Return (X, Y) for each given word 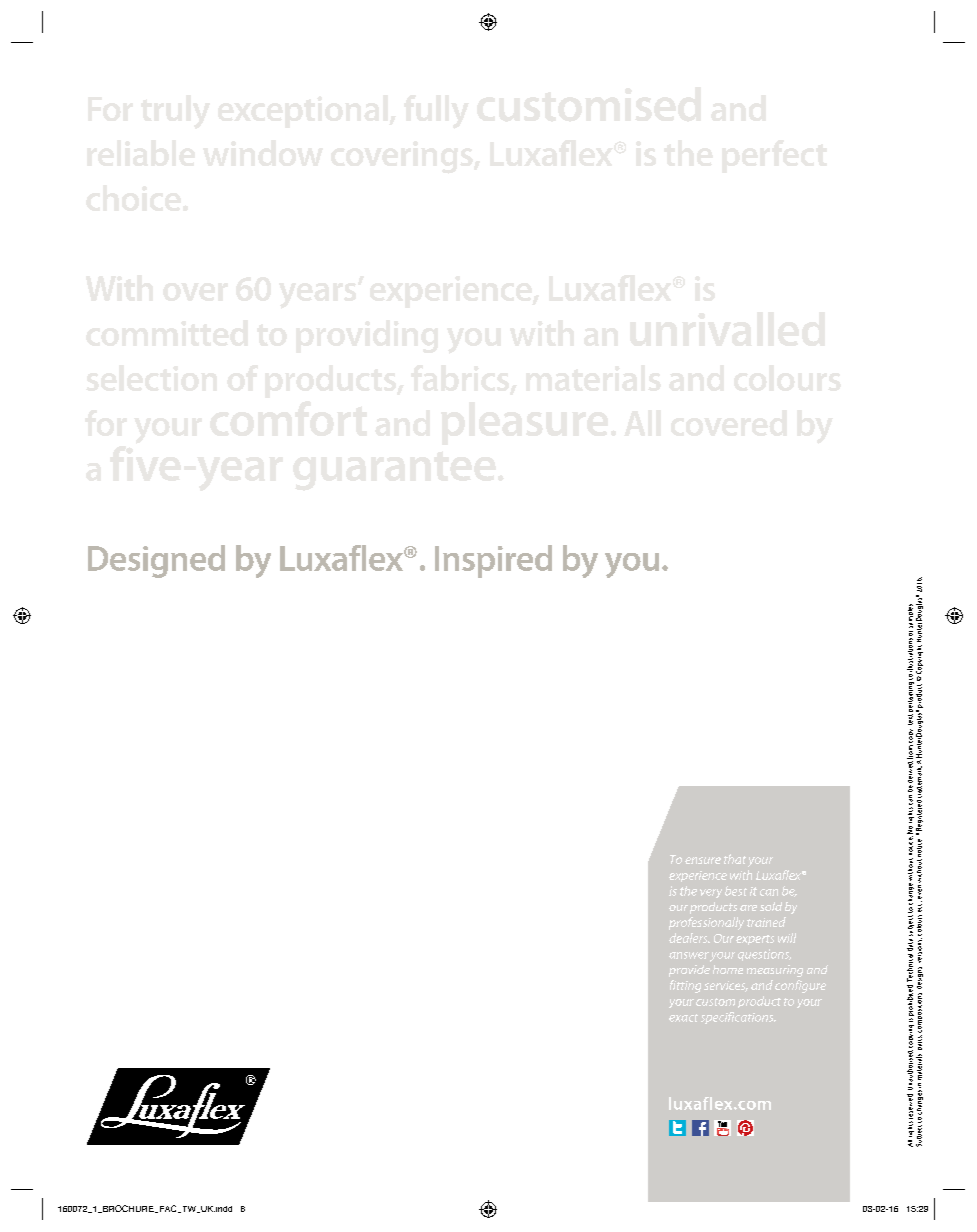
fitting (685, 986)
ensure (703, 860)
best (736, 891)
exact (683, 1018)
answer (689, 955)
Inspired (493, 561)
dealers (689, 938)
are (748, 908)
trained (766, 922)
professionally (706, 923)
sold (771, 906)
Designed (156, 561)
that (735, 859)
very (711, 893)
